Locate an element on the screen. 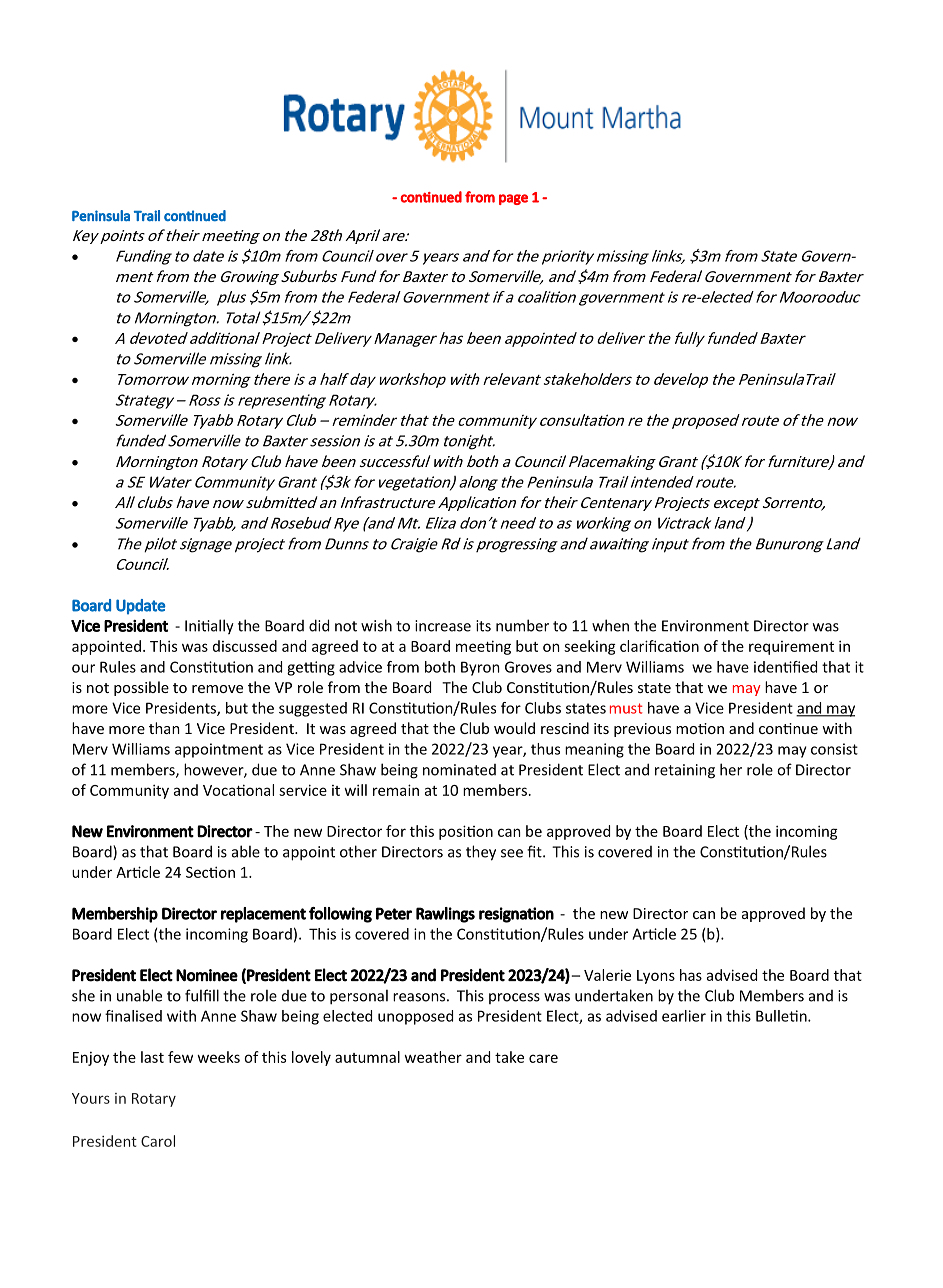 Image resolution: width=943 pixels, height=1288 pixels. Carol is located at coordinates (158, 1141).
